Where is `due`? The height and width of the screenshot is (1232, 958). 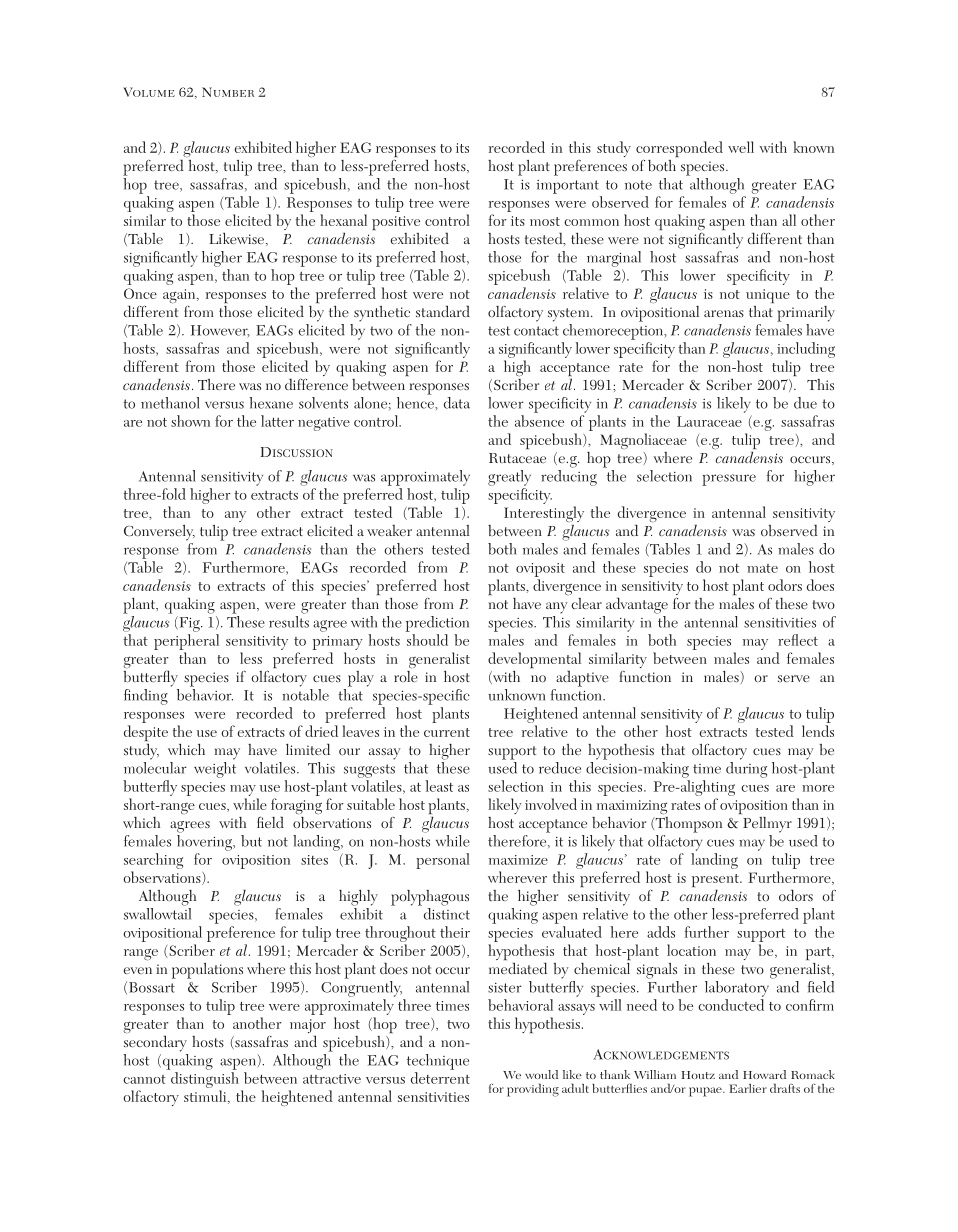
due is located at coordinates (805, 403).
